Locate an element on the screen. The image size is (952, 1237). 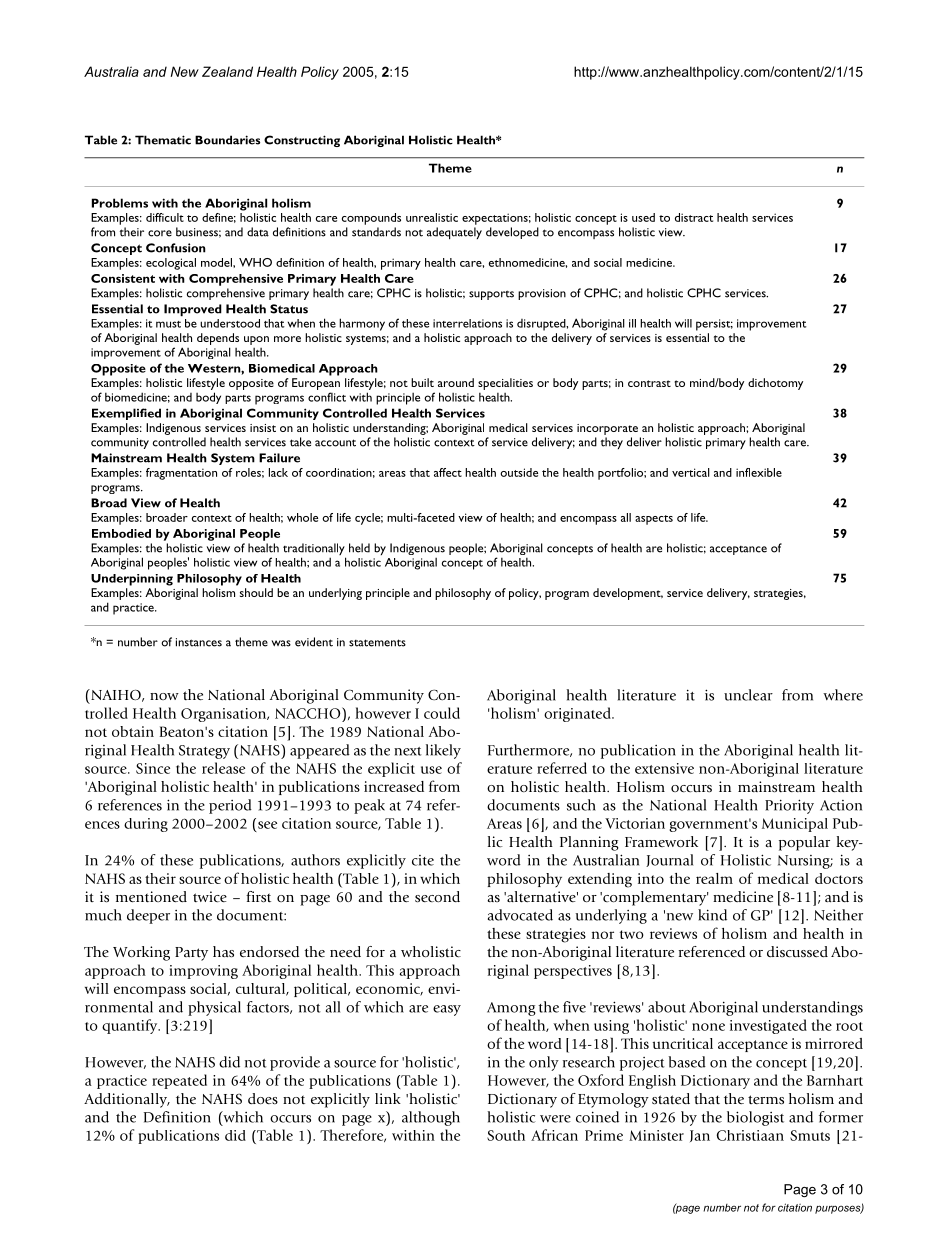
although is located at coordinates (431, 1118).
